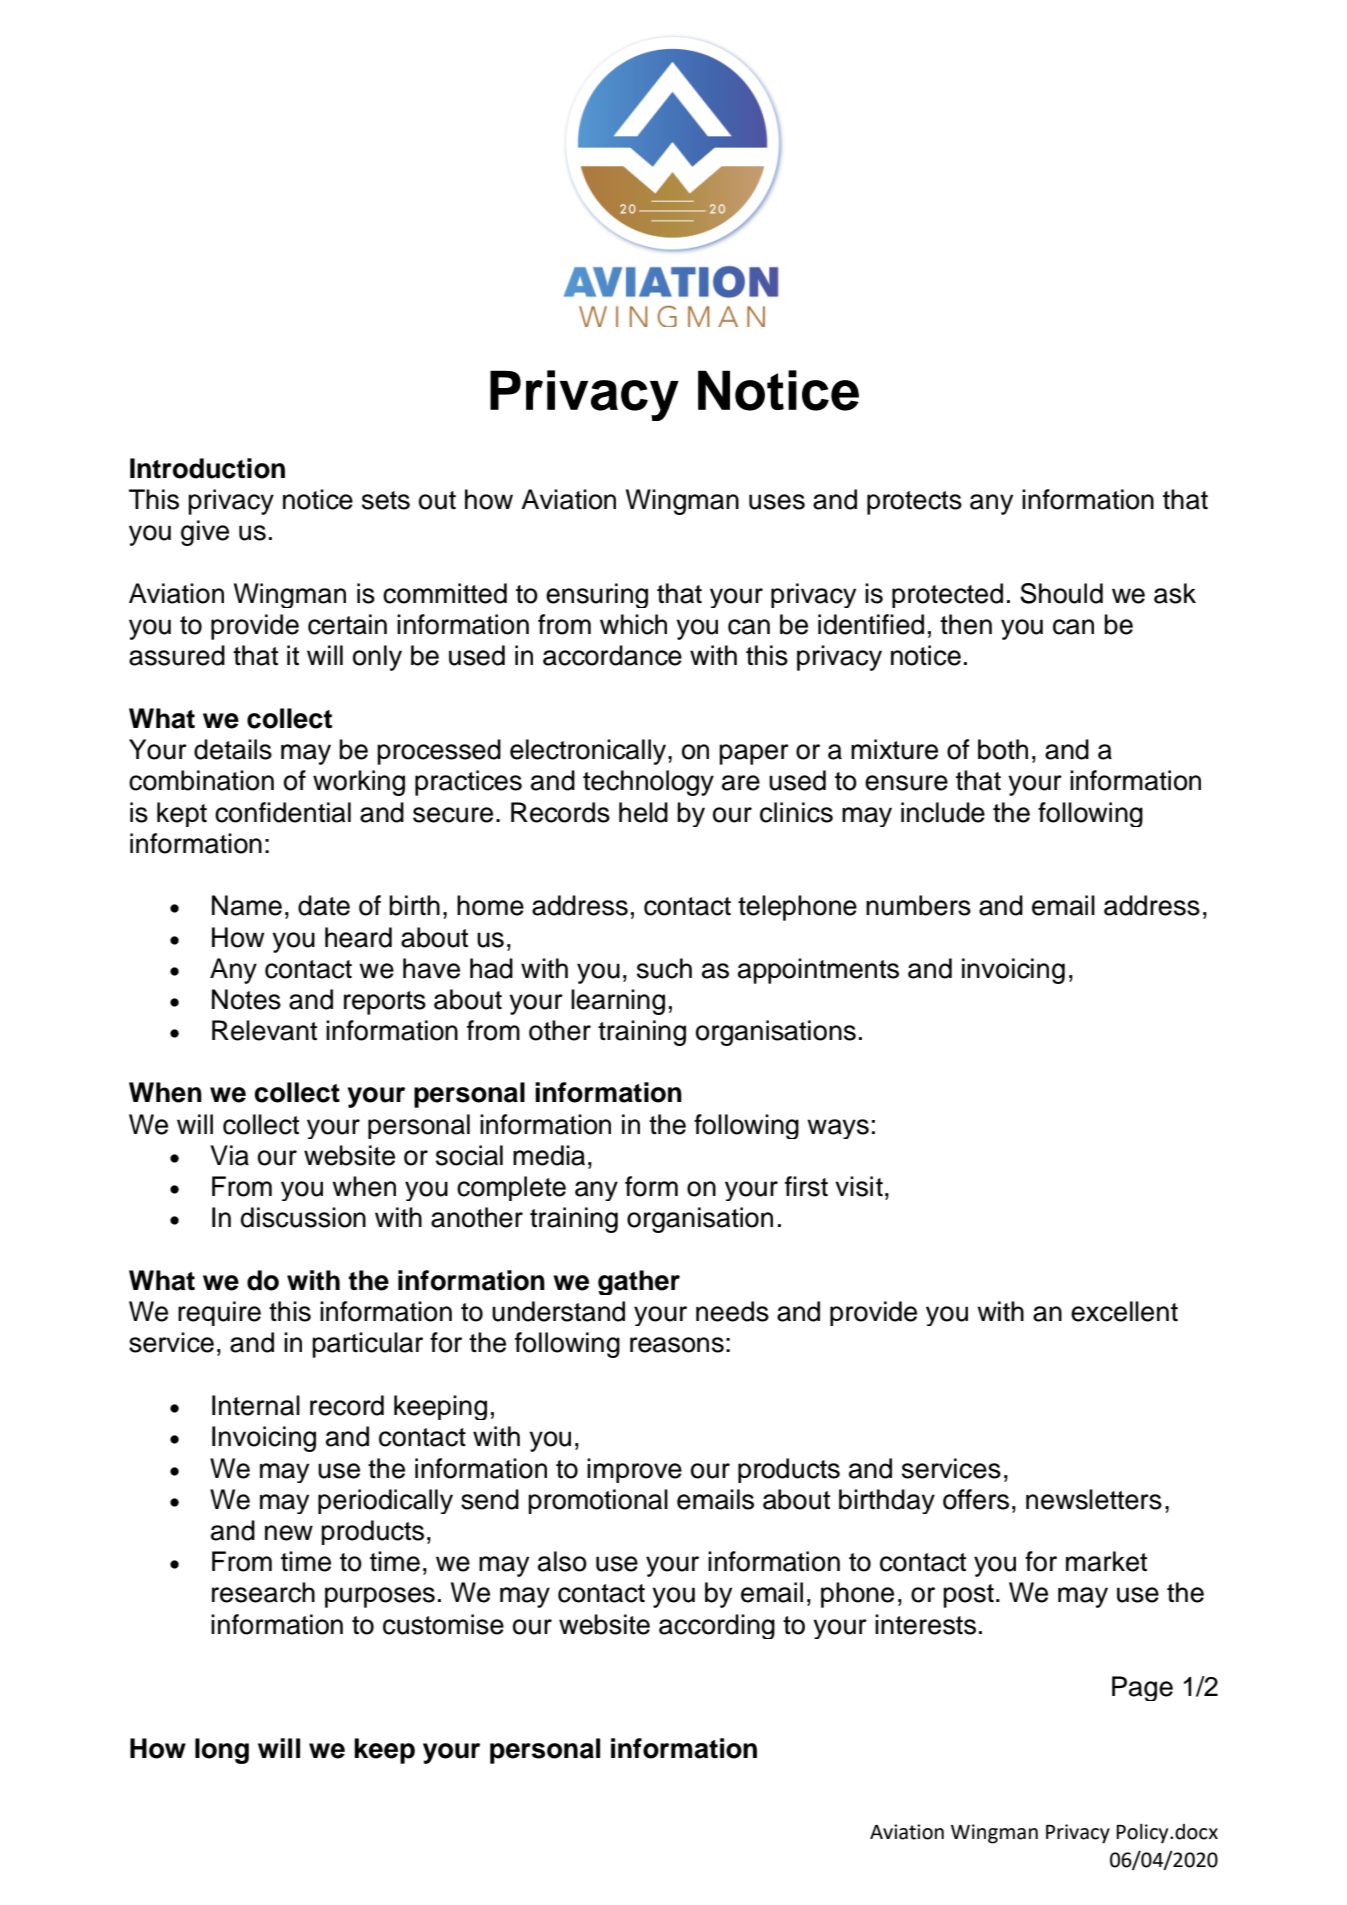 This page has height=1905, width=1347. I want to click on date, so click(324, 905).
